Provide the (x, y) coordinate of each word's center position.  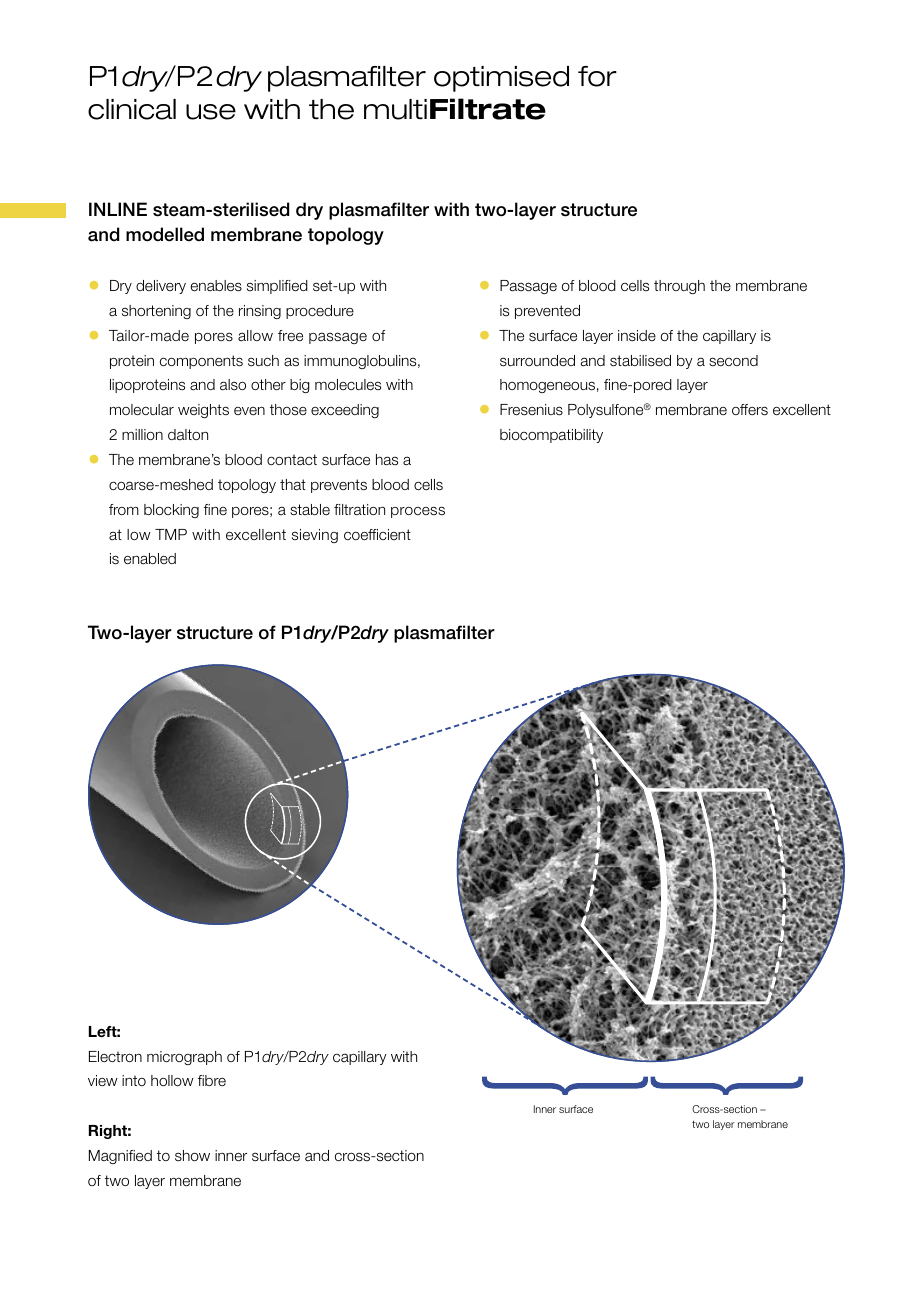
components (201, 362)
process (418, 512)
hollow (172, 1080)
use (211, 112)
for (597, 76)
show (192, 1156)
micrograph (184, 1058)
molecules (348, 385)
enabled (150, 559)
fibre (212, 1080)
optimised (501, 79)
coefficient (377, 535)
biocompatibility (551, 436)
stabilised (640, 361)
